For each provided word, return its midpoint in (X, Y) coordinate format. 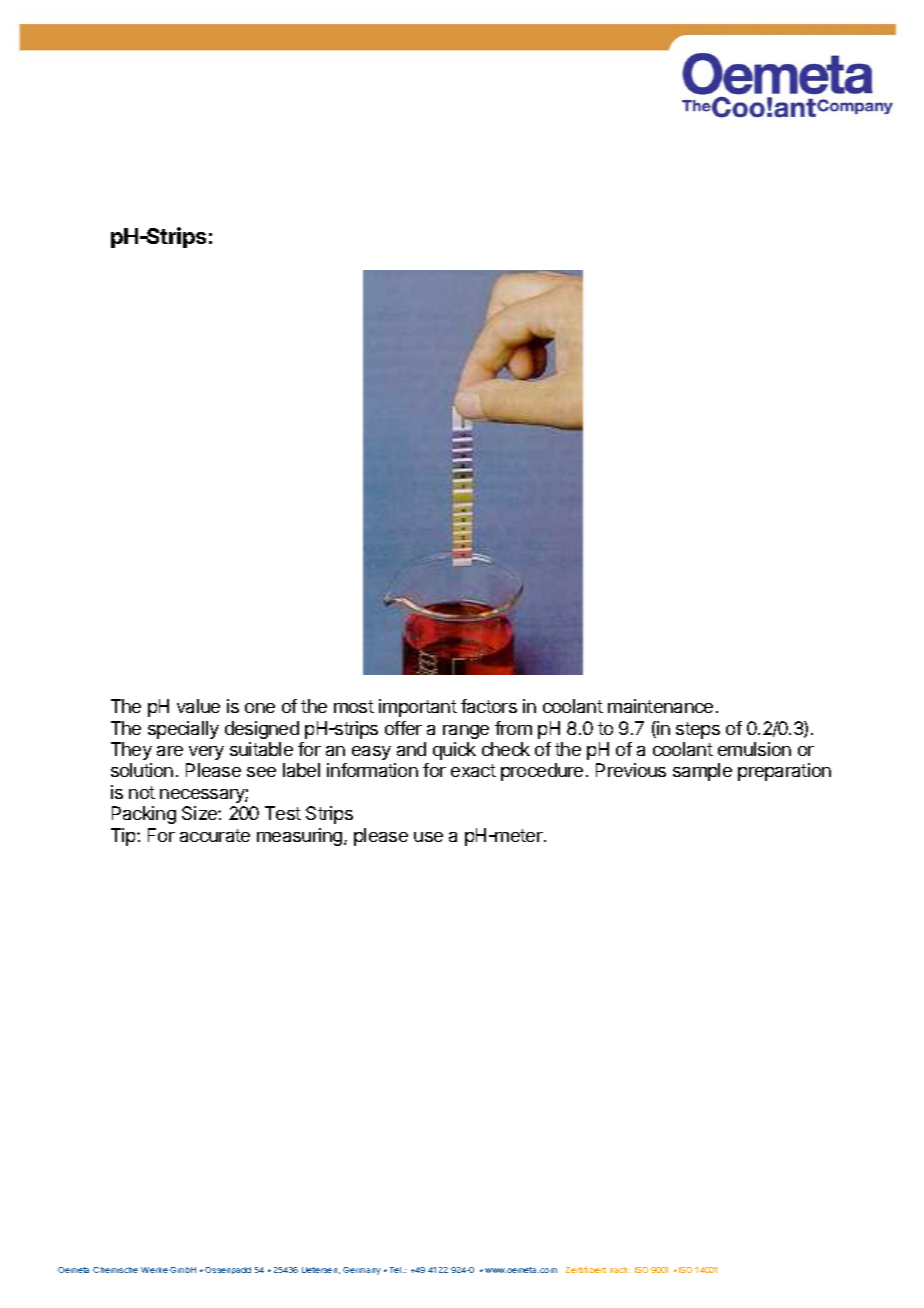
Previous (631, 770)
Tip (124, 837)
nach (620, 1270)
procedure (542, 772)
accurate (215, 835)
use (428, 837)
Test (283, 813)
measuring (301, 837)
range (466, 732)
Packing (144, 815)
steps (698, 730)
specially (183, 730)
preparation (784, 772)
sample (702, 772)
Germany (362, 1271)
